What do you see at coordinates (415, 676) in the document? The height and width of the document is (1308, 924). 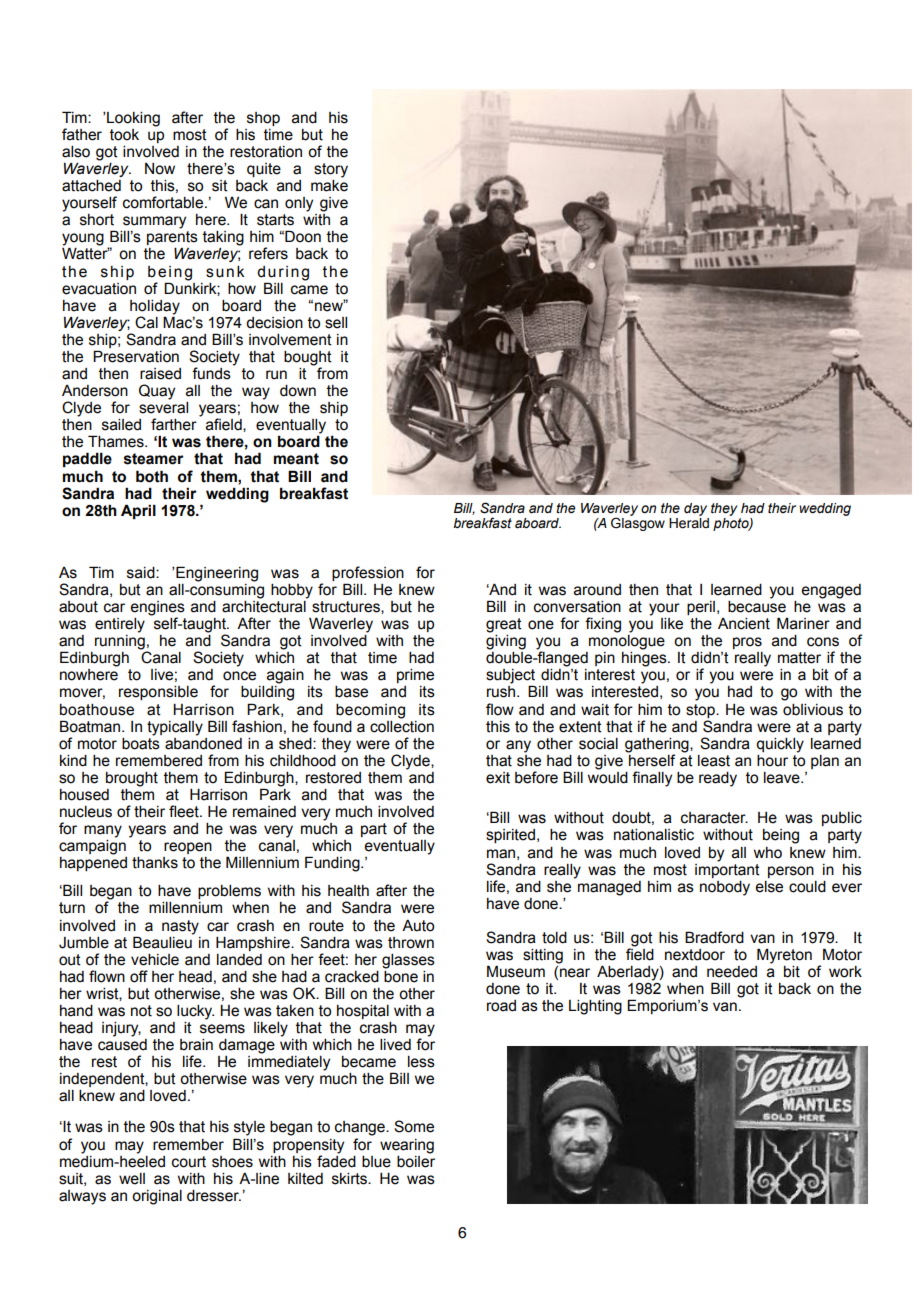 I see `prime` at bounding box center [415, 676].
